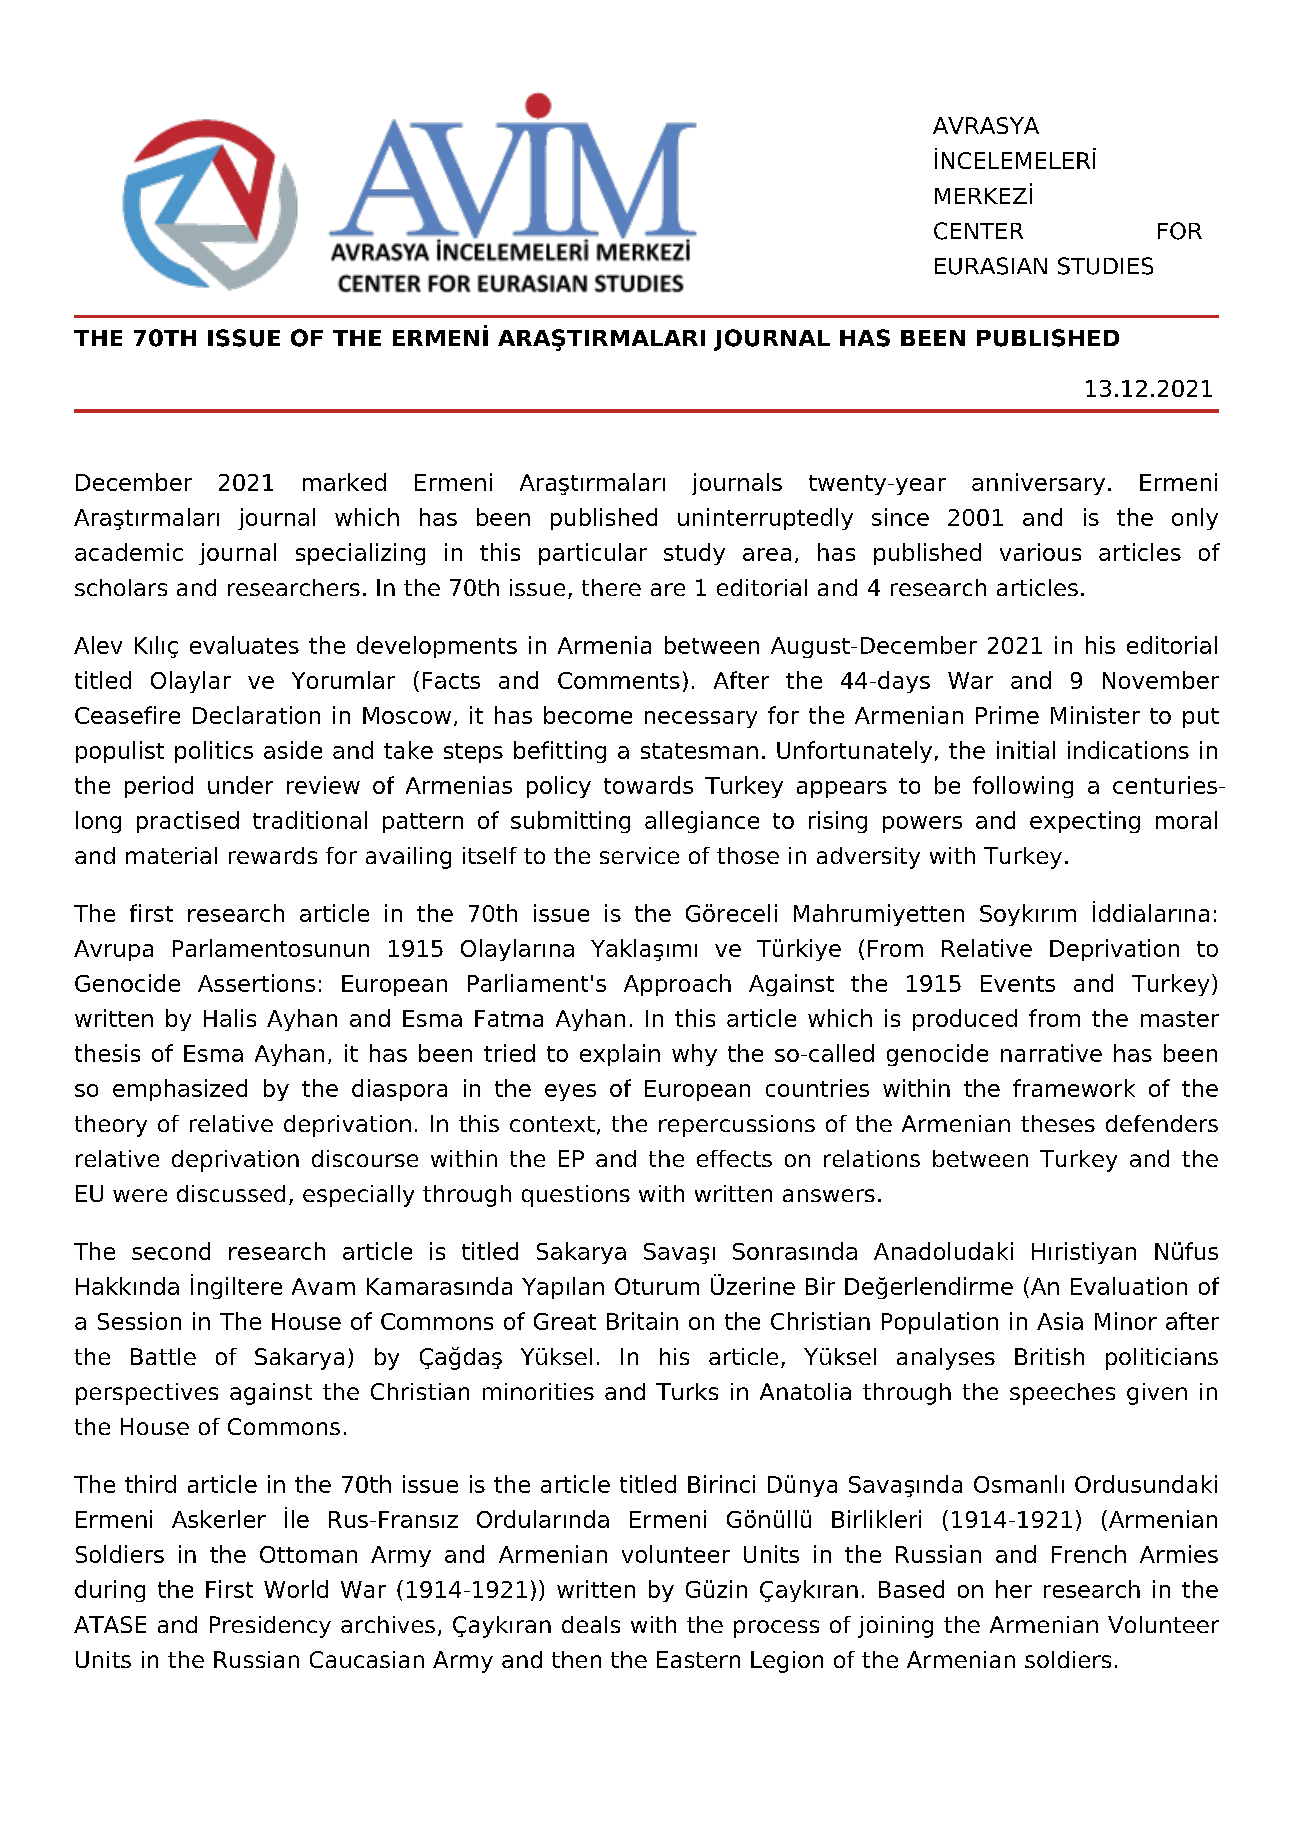 This page has width=1293, height=1828. Describe the element at coordinates (344, 482) in the page. I see `marked` at that location.
